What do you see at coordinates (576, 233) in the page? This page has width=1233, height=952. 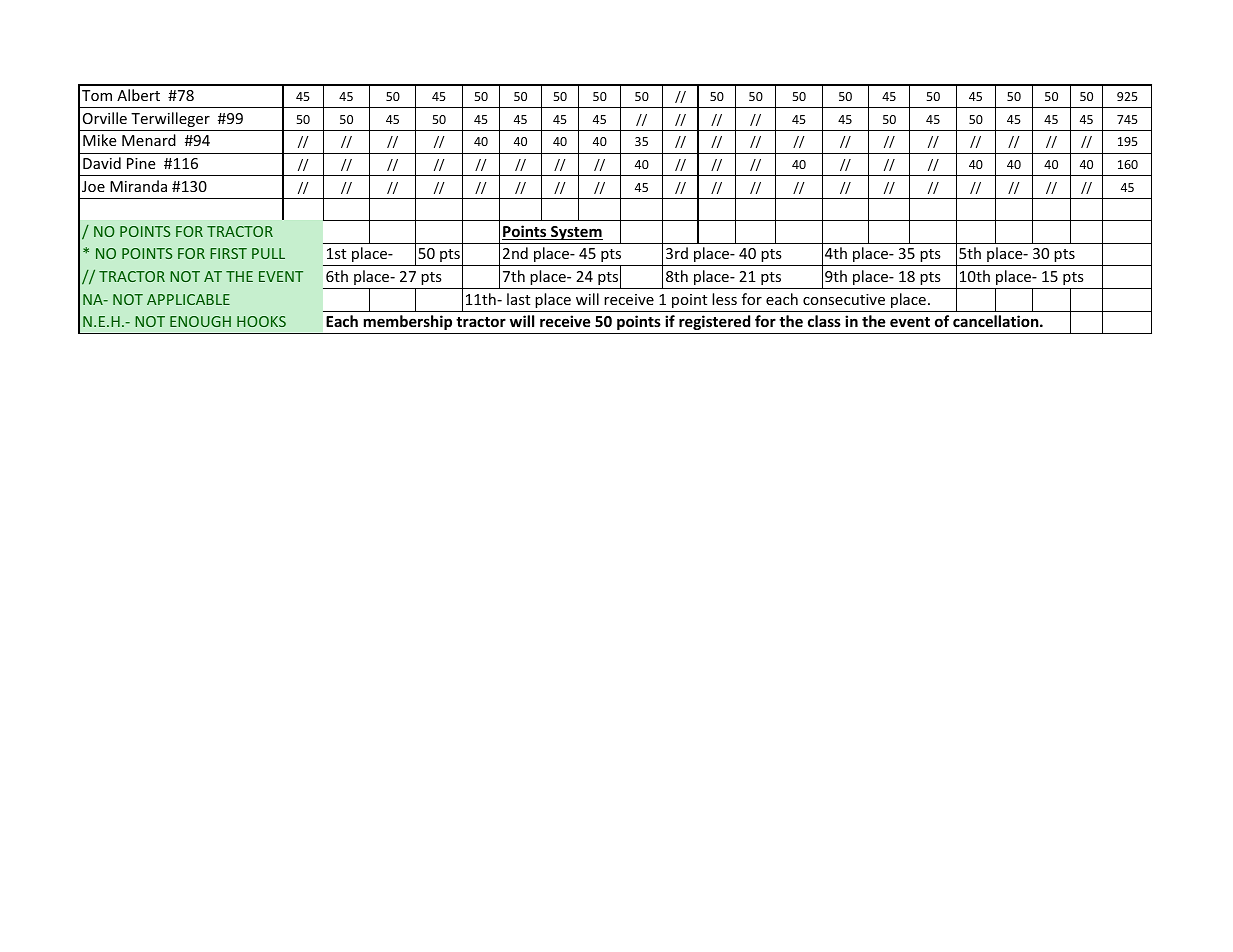 I see `System` at bounding box center [576, 233].
